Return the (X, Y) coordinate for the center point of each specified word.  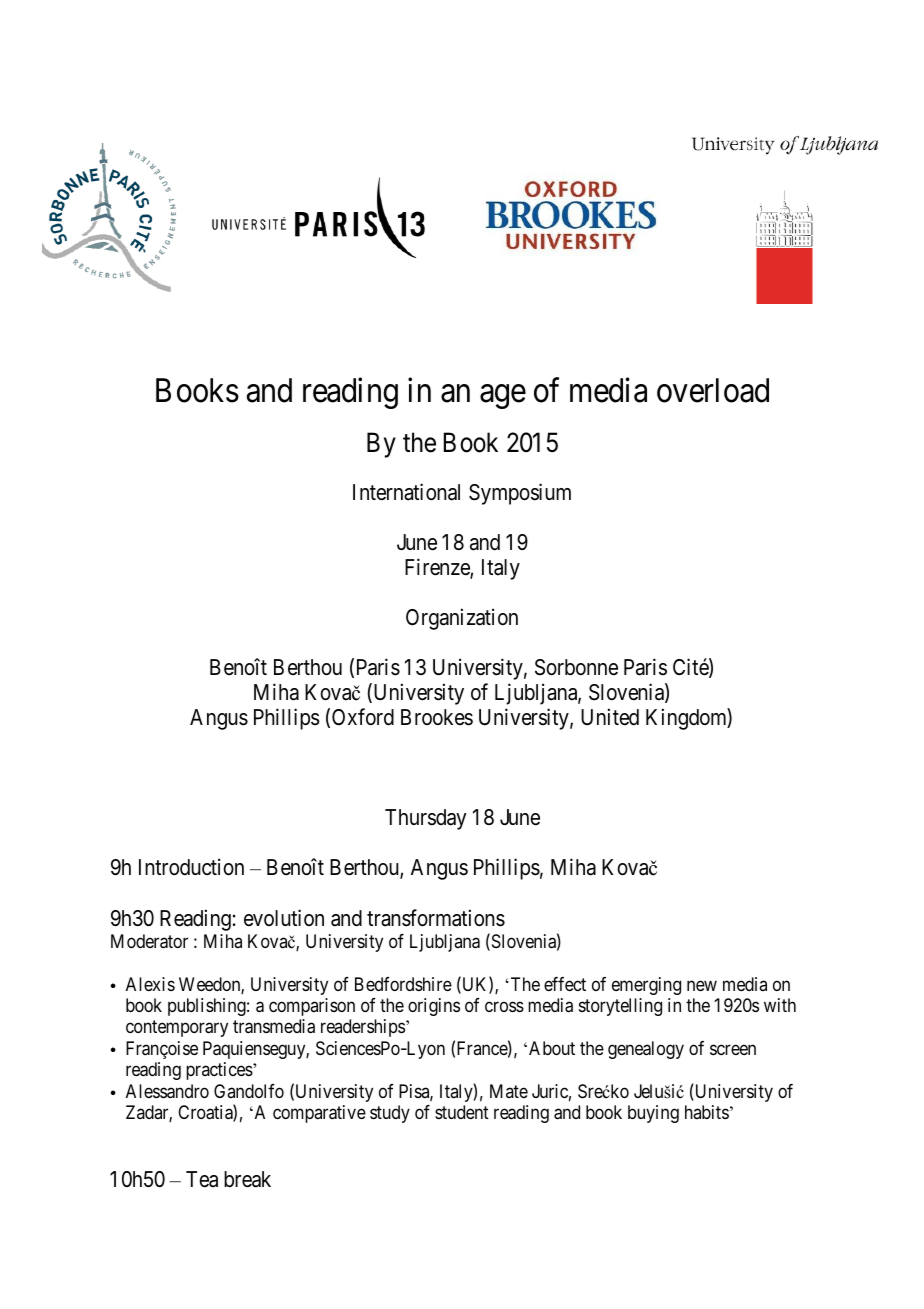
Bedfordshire (403, 984)
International (406, 492)
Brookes (437, 717)
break (247, 1179)
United (610, 717)
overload (713, 390)
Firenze (438, 568)
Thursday (426, 819)
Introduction (191, 867)
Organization (462, 619)
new (702, 985)
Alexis (150, 984)
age (503, 397)
